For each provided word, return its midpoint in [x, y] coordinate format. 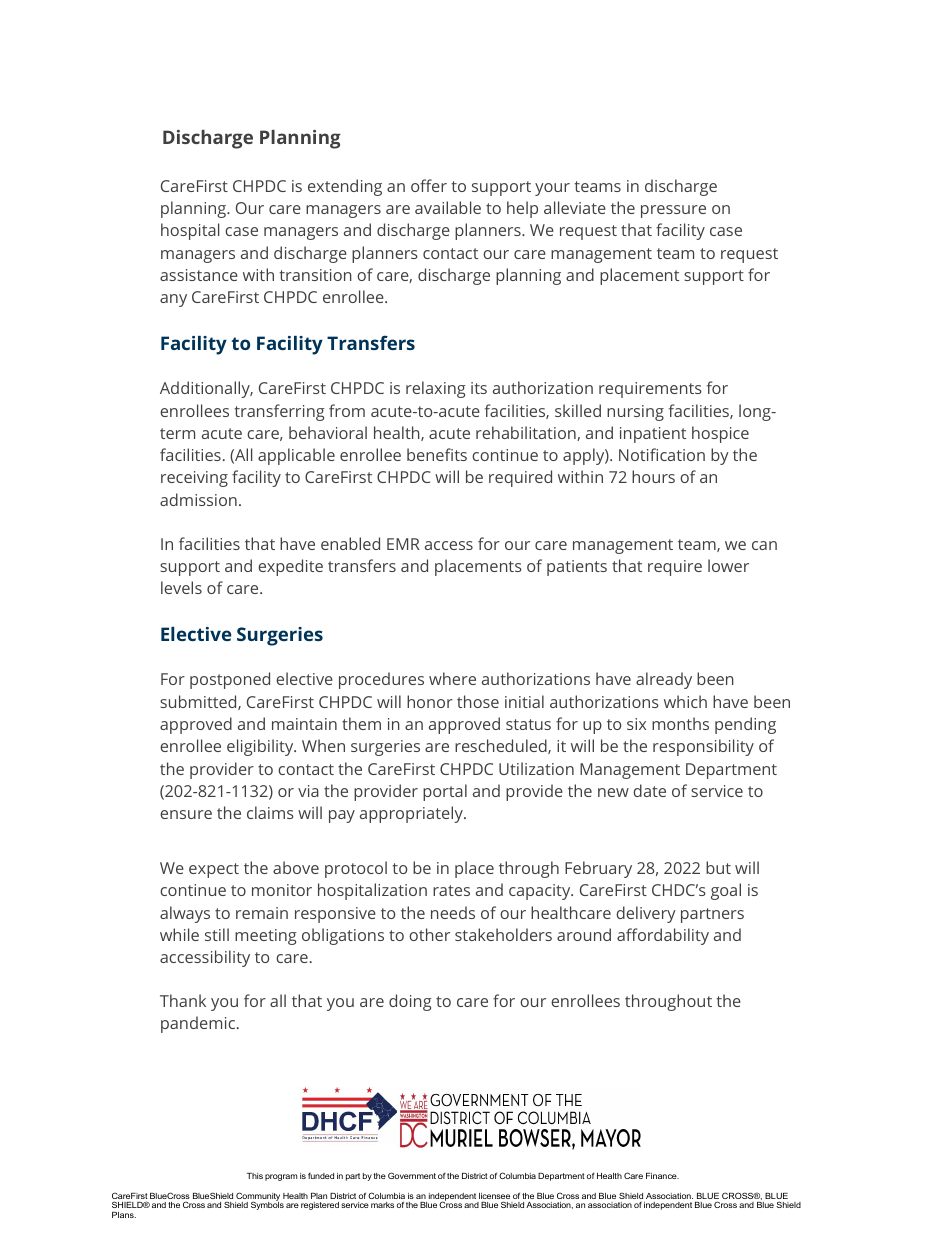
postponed [230, 680]
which [685, 701]
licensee [494, 1197]
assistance [199, 275]
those [478, 701]
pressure [673, 211]
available [448, 207]
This [255, 1176]
